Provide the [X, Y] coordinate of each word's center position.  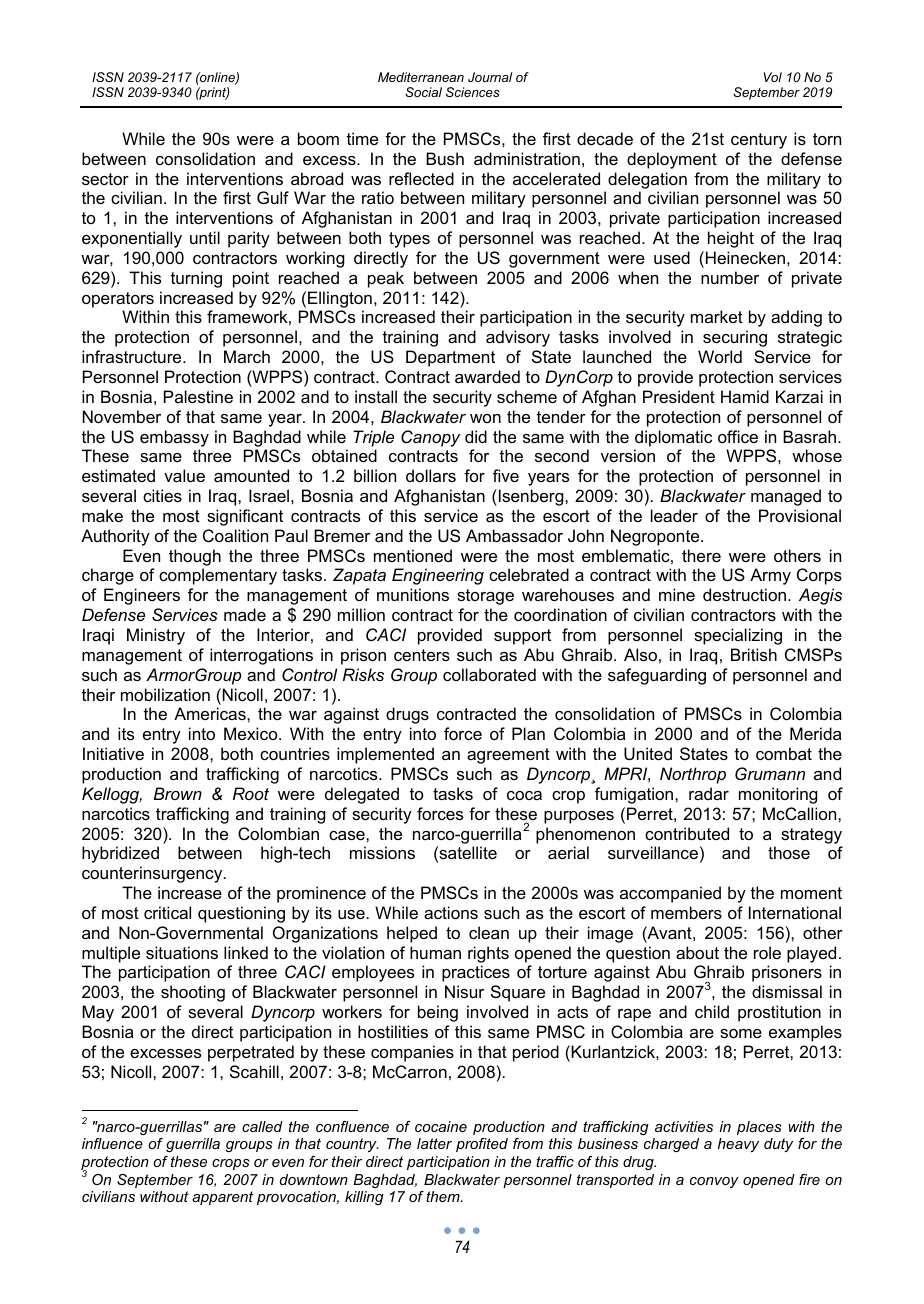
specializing [738, 636]
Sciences [473, 92]
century [759, 141]
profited [482, 1145]
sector [105, 179]
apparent [222, 1198]
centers [422, 655]
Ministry [156, 636]
